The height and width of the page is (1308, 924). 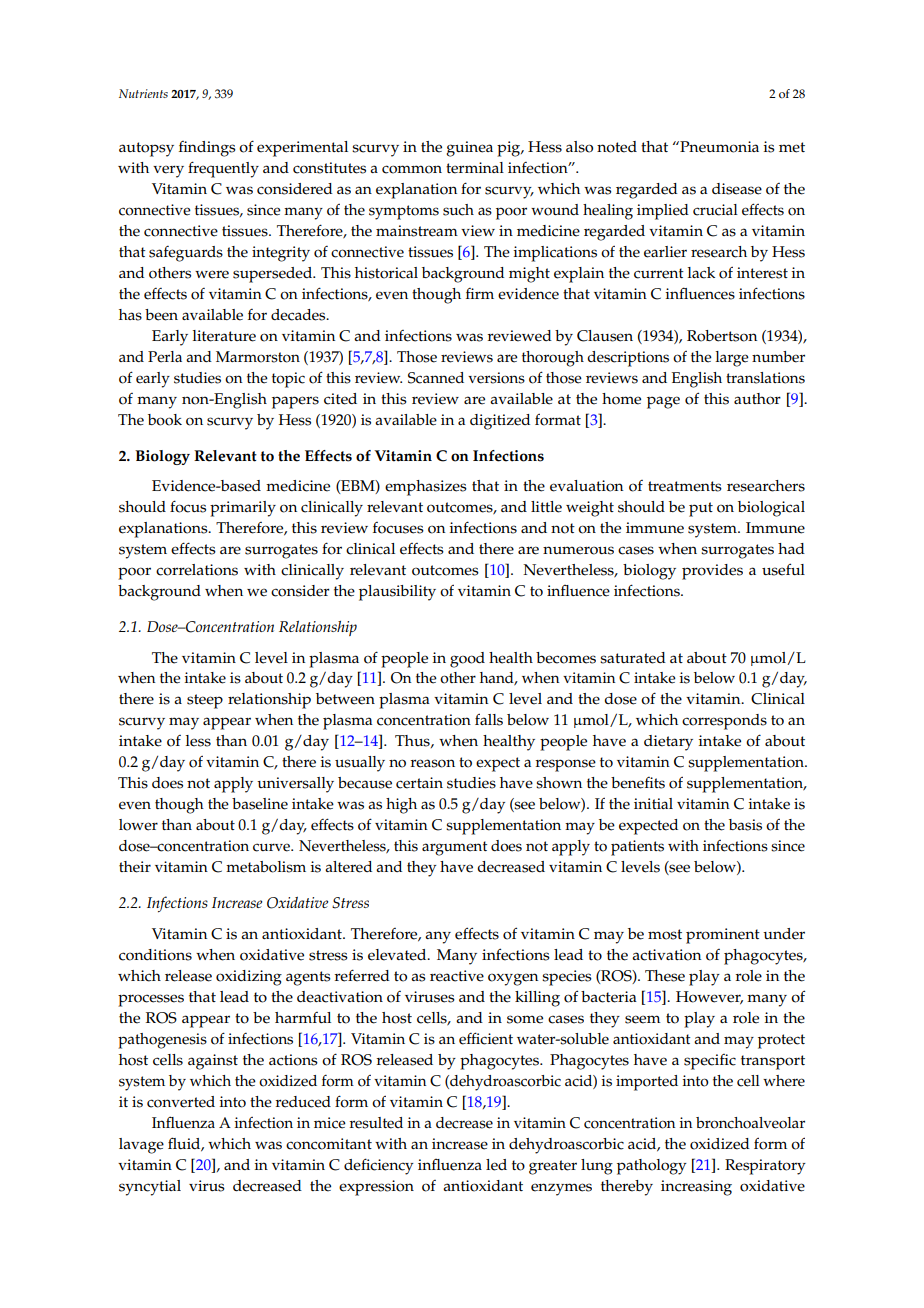 What do you see at coordinates (718, 147) in the page?
I see `Pneumonia` at bounding box center [718, 147].
